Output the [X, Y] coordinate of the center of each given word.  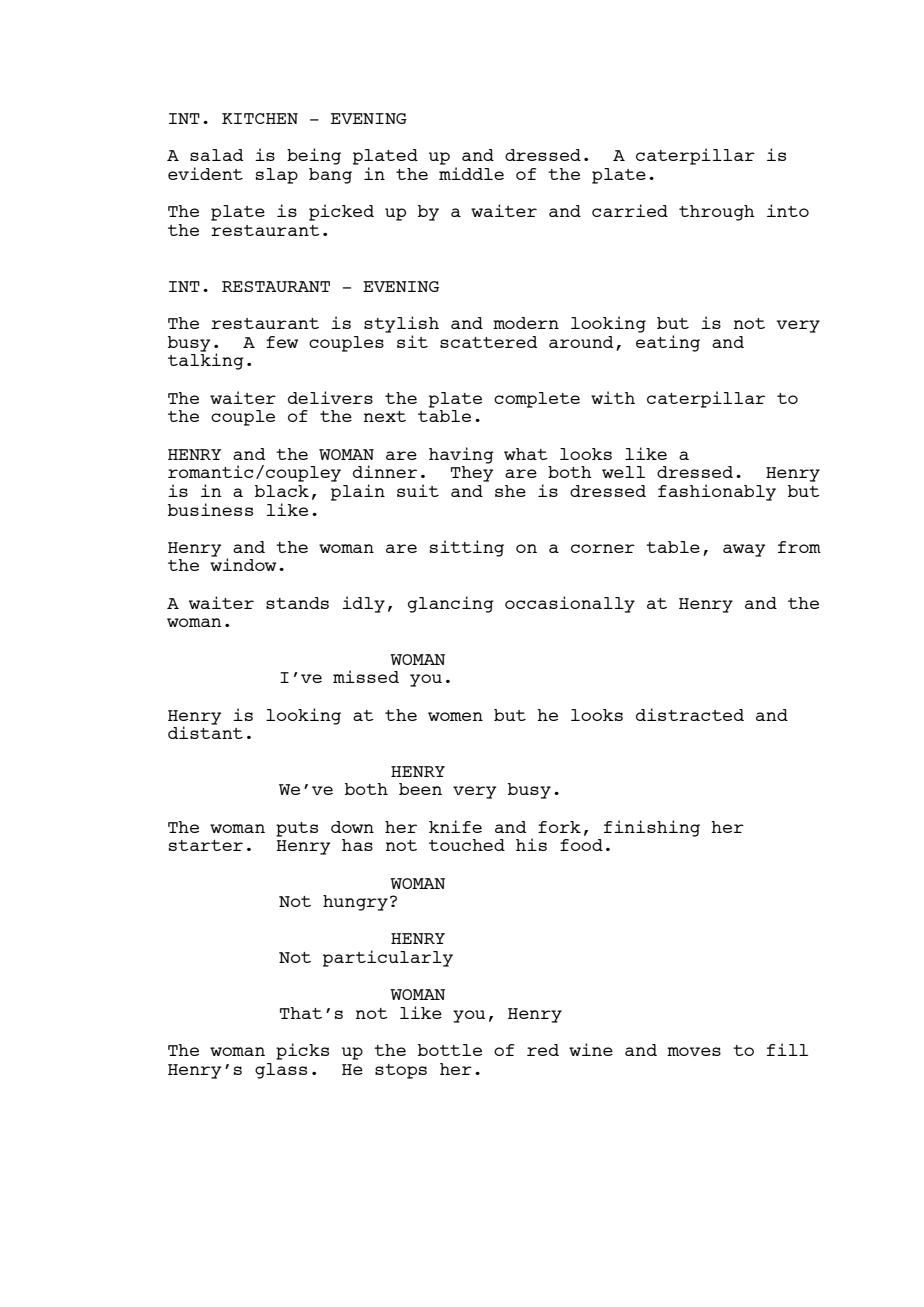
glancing [451, 604]
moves [694, 1051]
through [717, 213]
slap [277, 176]
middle [471, 173]
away [744, 550]
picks [302, 1051]
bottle [450, 1050]
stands [297, 603]
